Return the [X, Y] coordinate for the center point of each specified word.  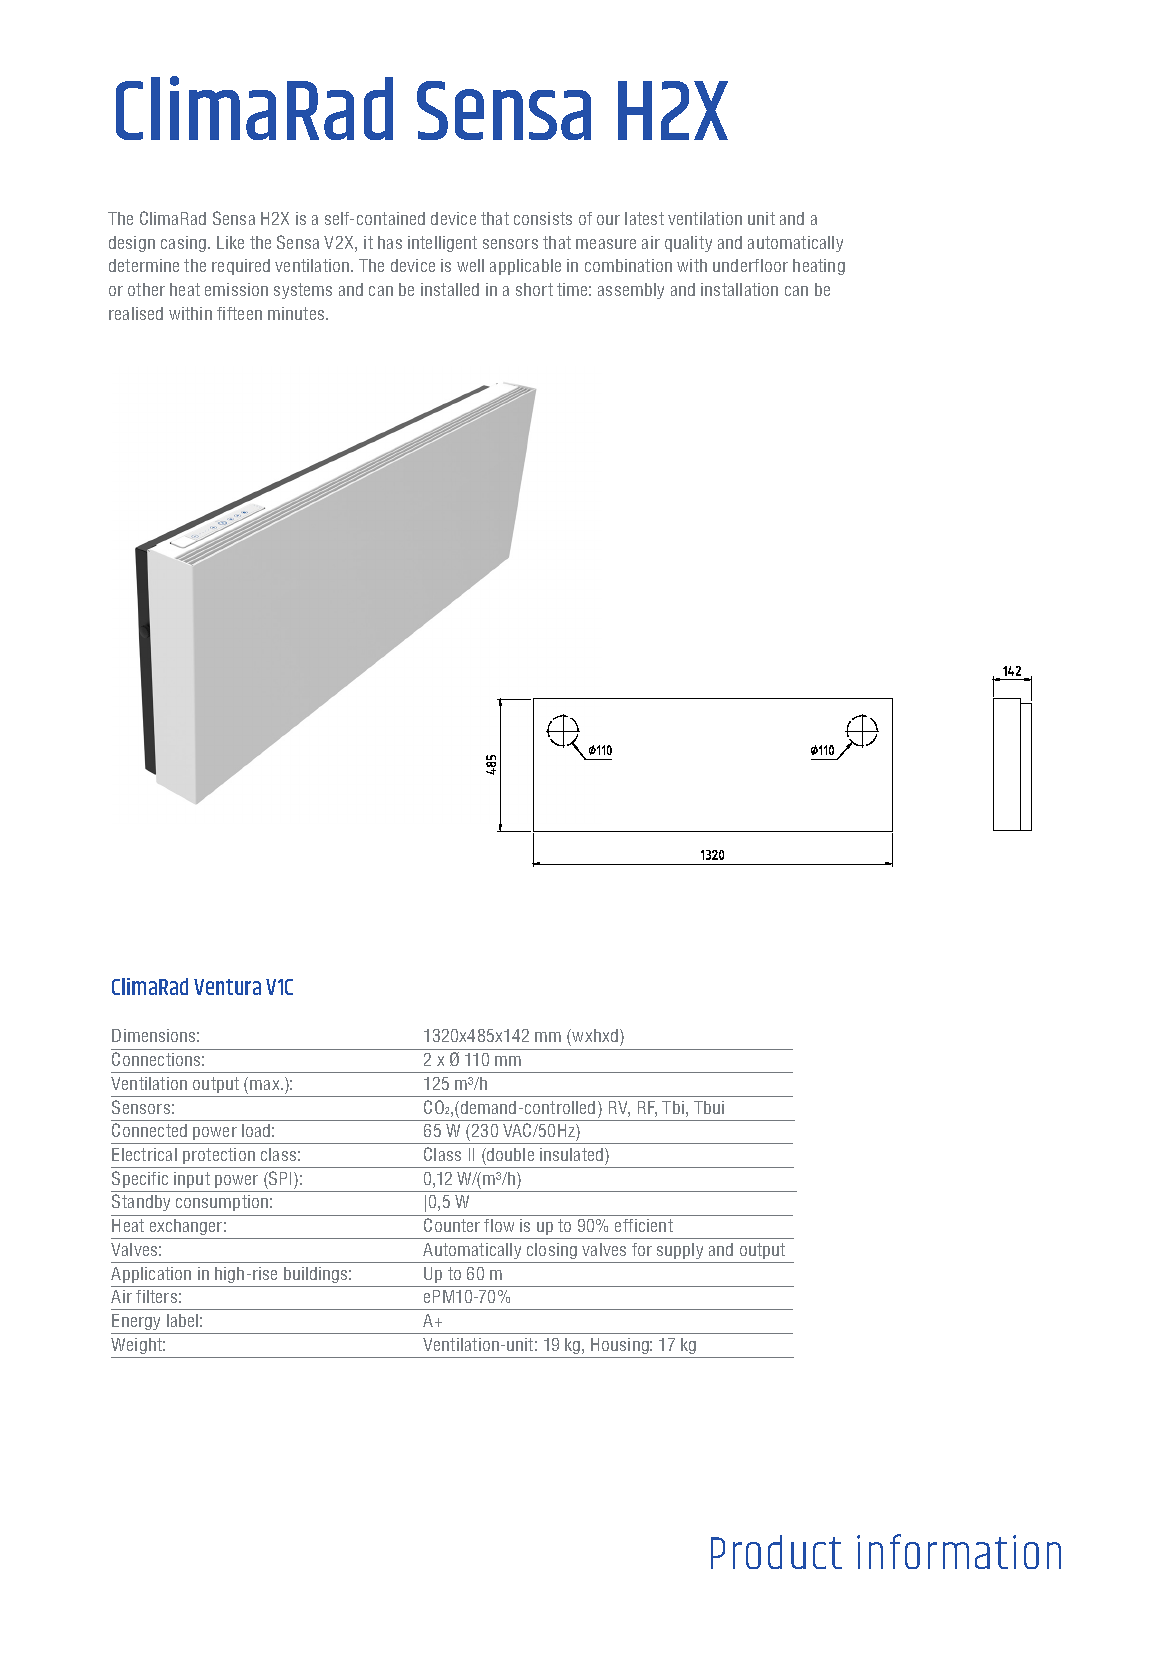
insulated [573, 1154]
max [266, 1085]
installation [739, 289]
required [241, 267]
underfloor [750, 265]
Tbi [673, 1107]
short [534, 289]
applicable [525, 267]
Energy [136, 1322]
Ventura [227, 987]
